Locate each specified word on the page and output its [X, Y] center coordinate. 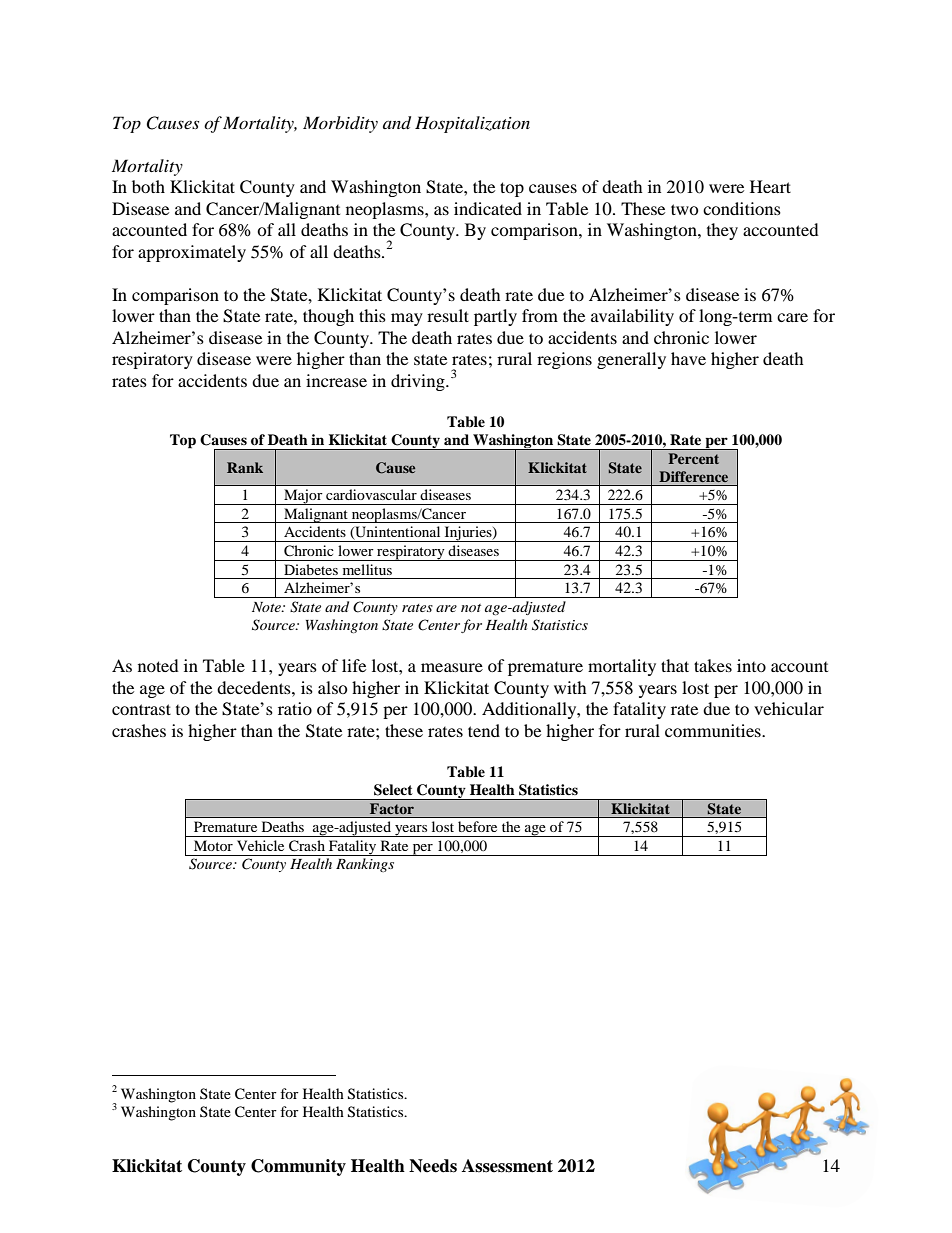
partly [495, 317]
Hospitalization [472, 124]
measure [452, 667]
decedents [255, 687]
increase [336, 380]
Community [298, 1167]
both [148, 186]
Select [393, 790]
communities [714, 730]
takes [713, 665]
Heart [770, 186]
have [688, 358]
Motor [213, 845]
